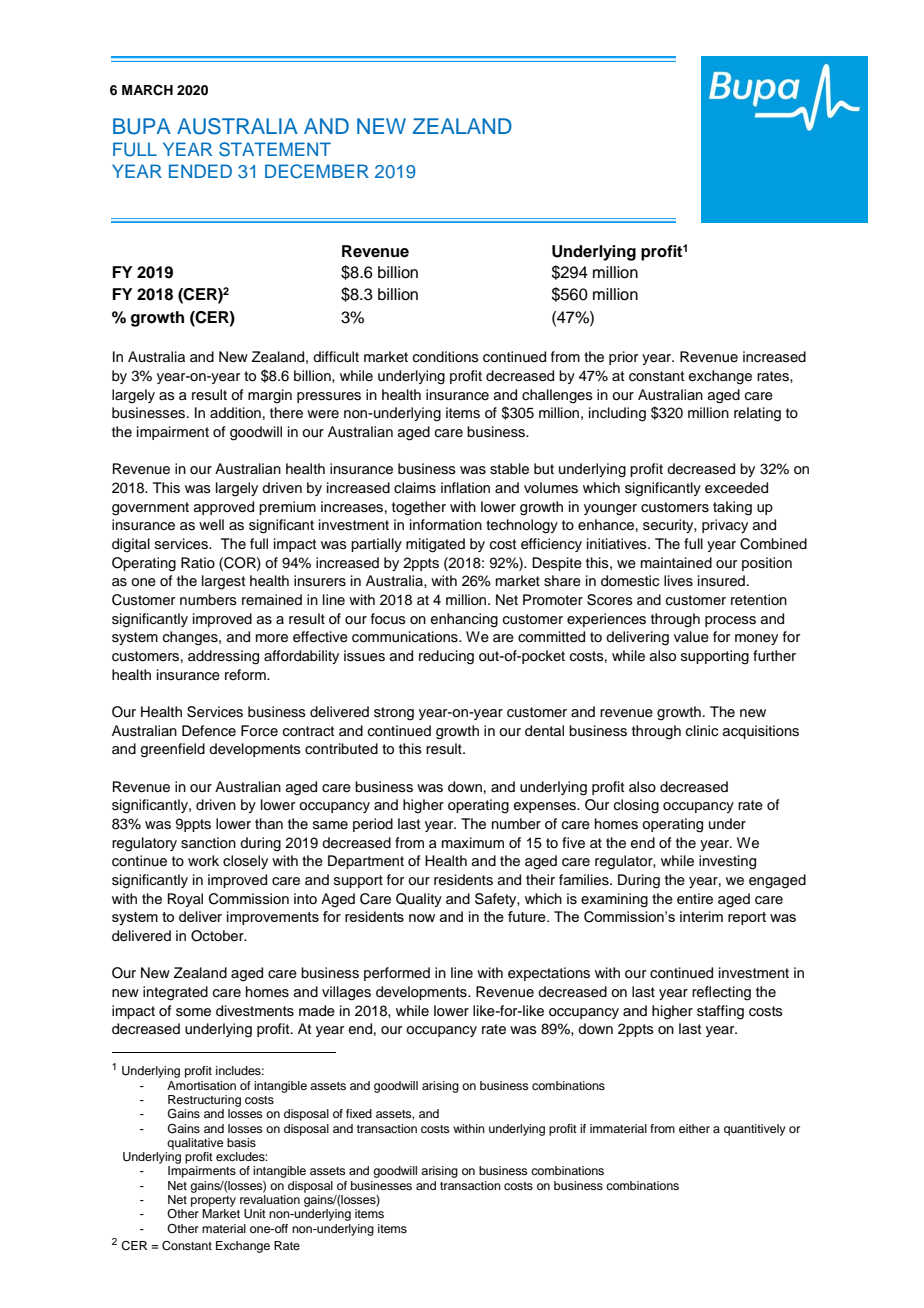 This image has width=924, height=1308. I want to click on addition, so click(235, 413).
